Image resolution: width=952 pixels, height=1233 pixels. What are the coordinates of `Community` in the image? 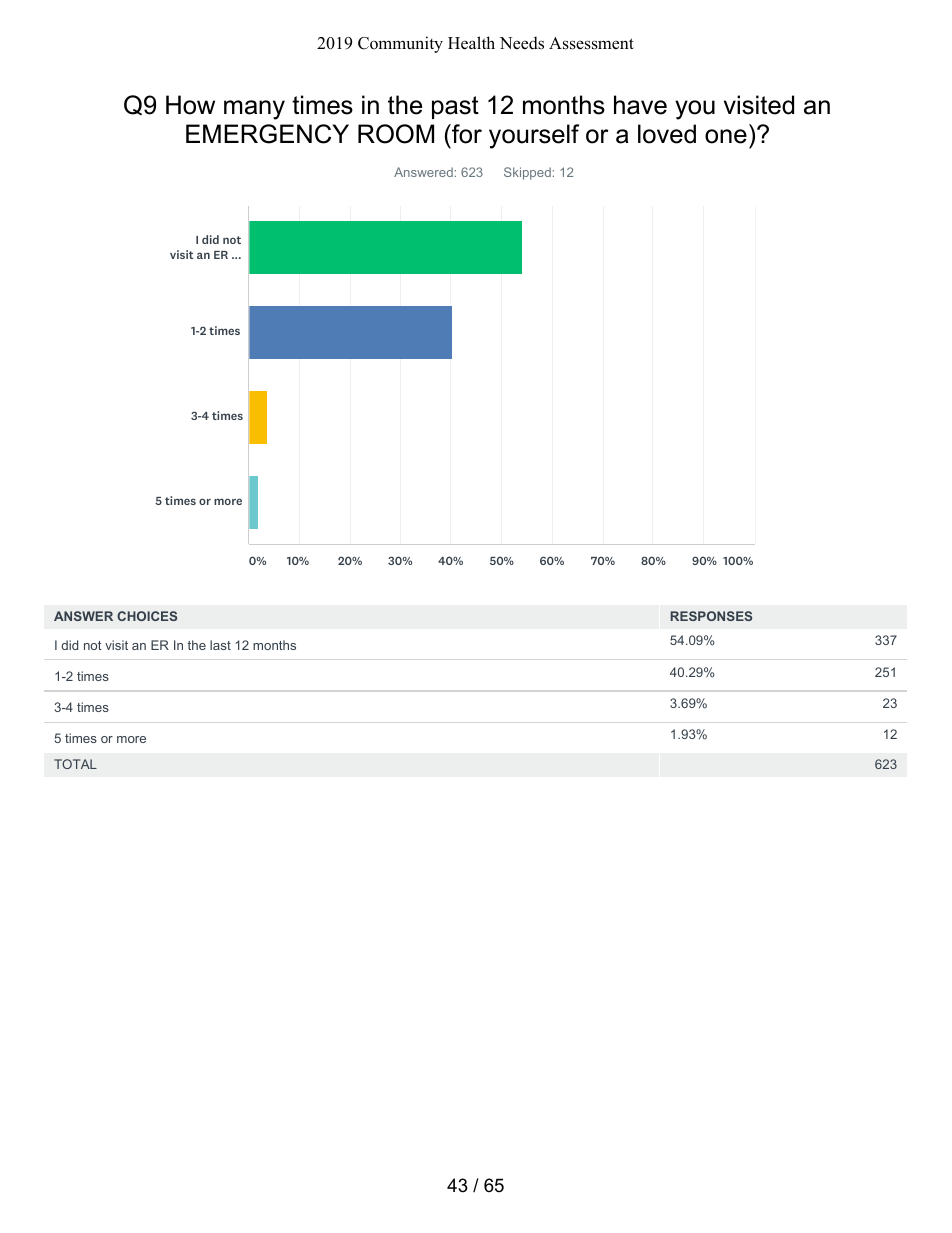 It's located at (400, 44).
